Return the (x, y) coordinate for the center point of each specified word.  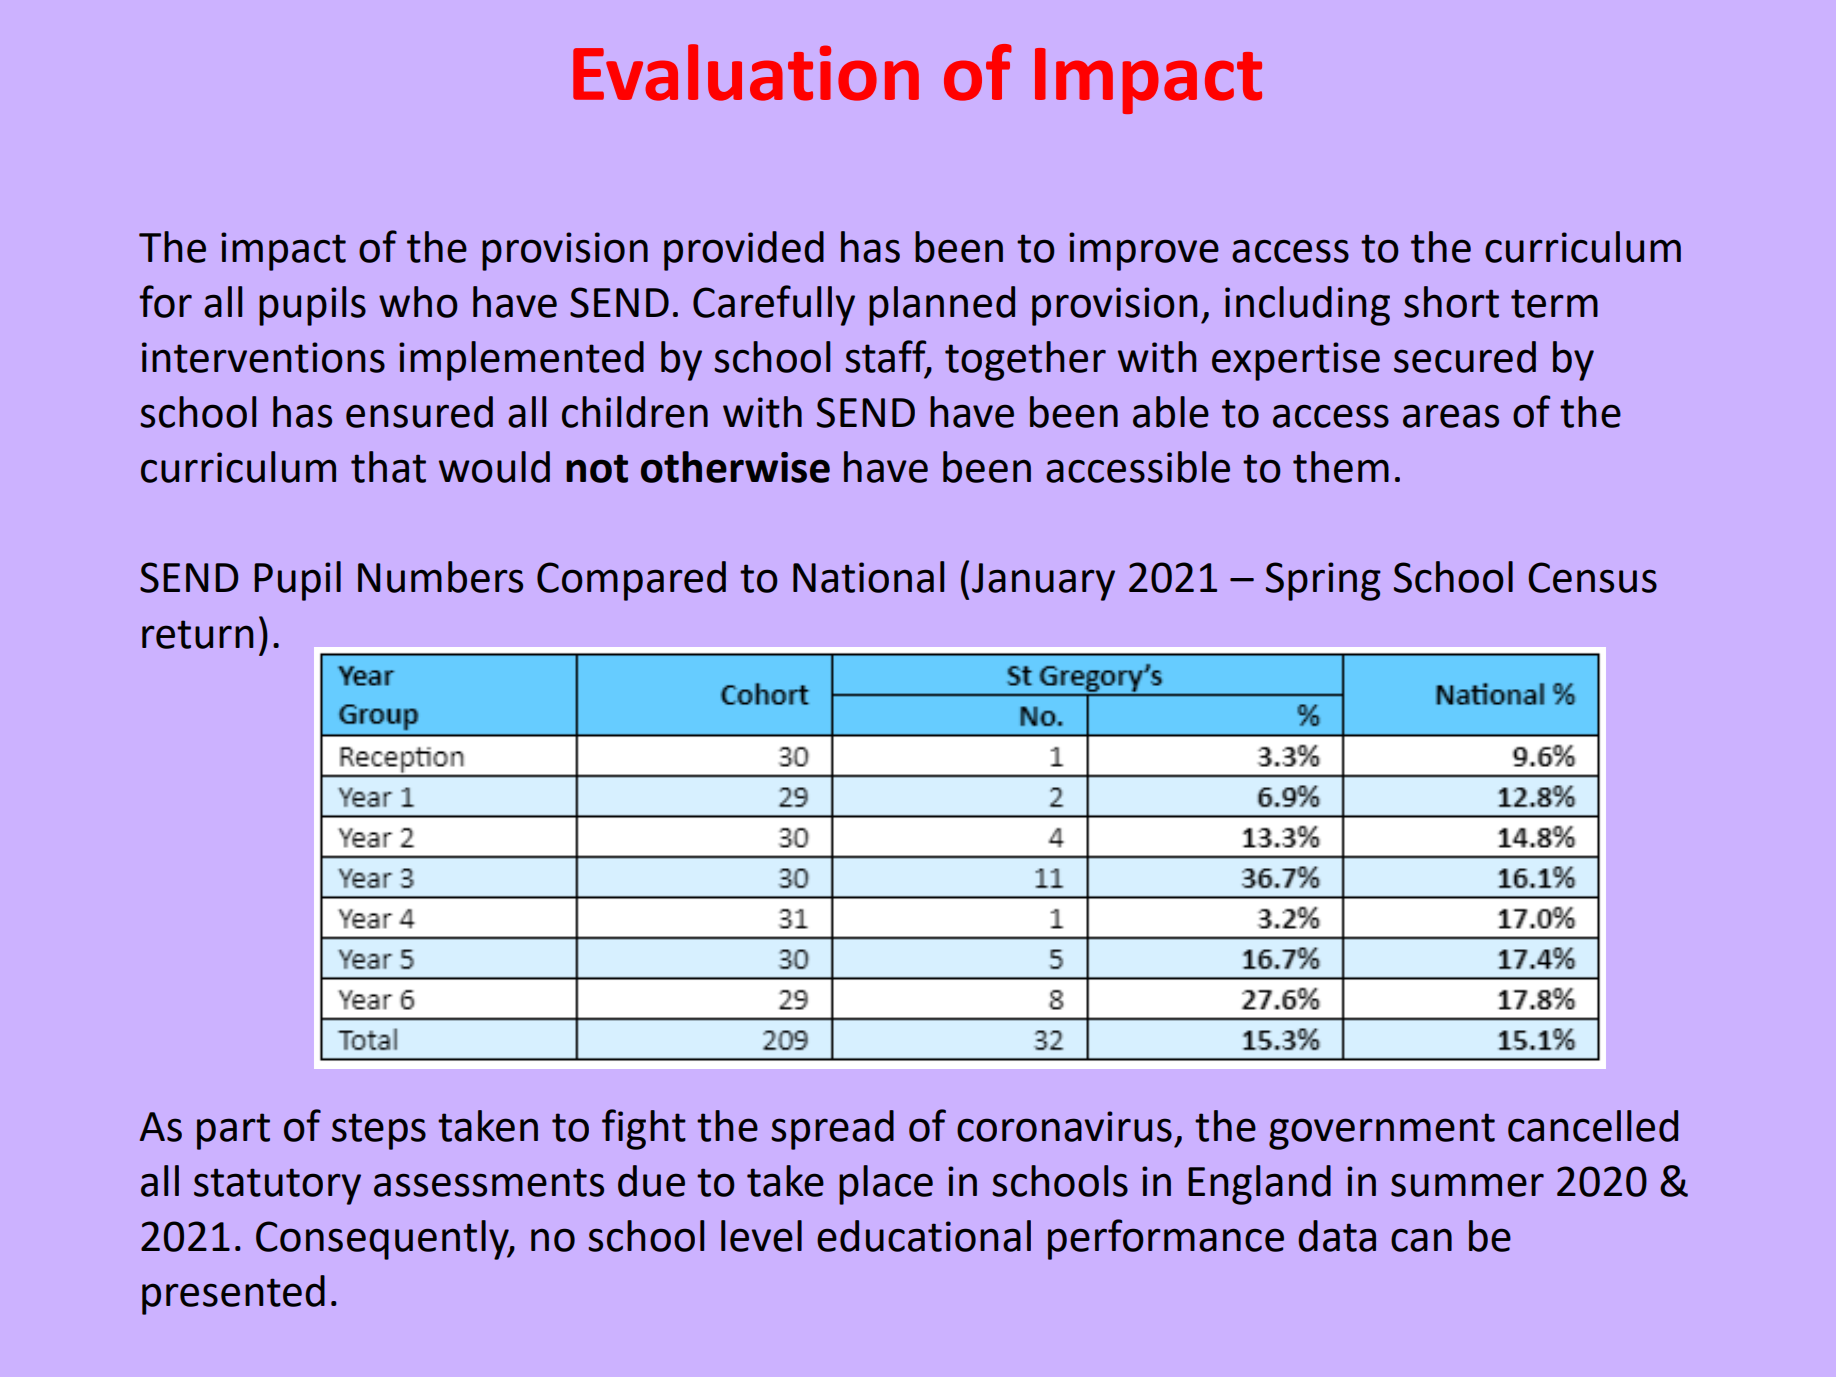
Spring (1323, 581)
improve (1144, 251)
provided (744, 251)
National (868, 577)
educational (924, 1236)
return (198, 634)
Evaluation (746, 72)
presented (233, 1295)
